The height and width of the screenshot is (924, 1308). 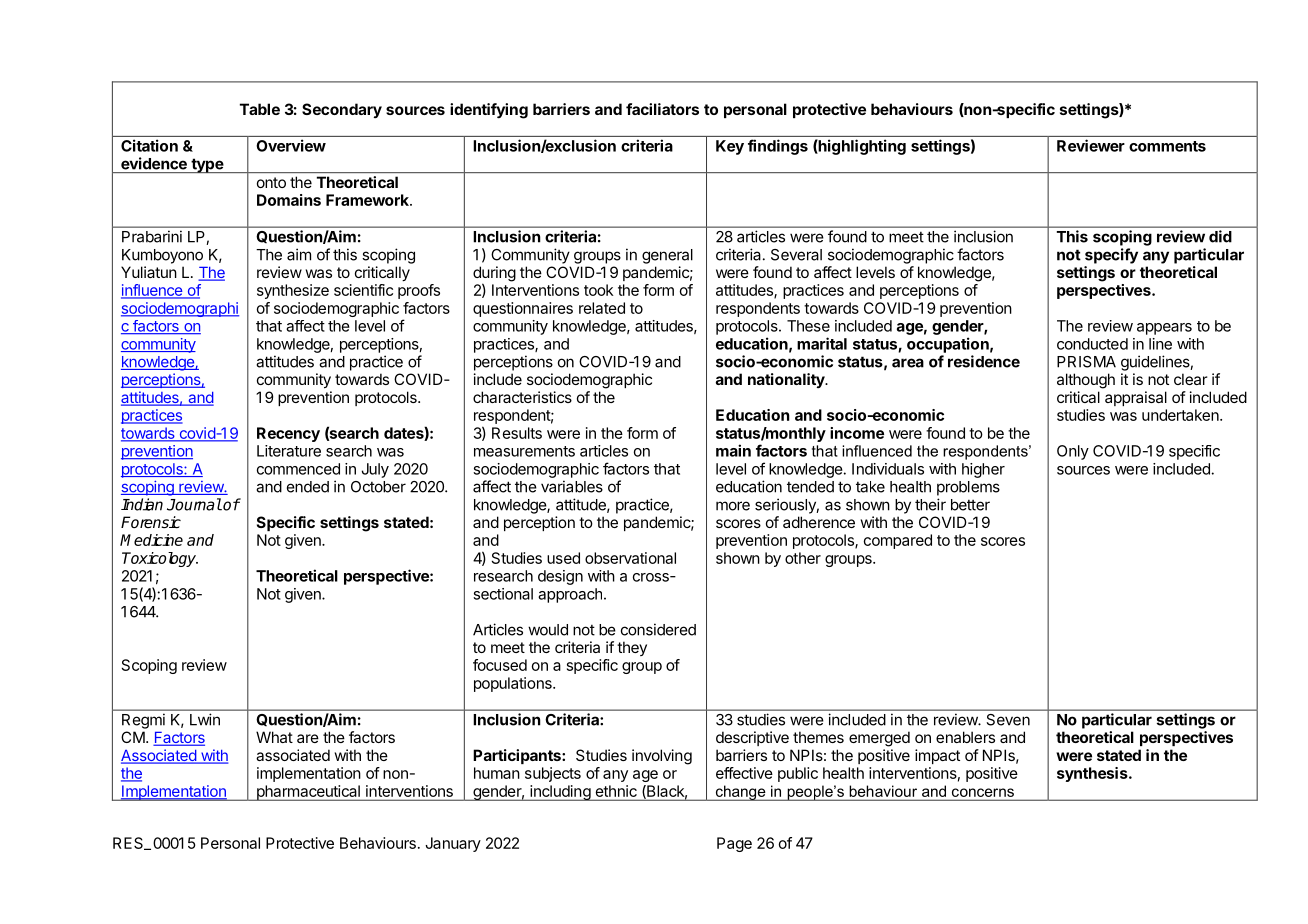 I want to click on What, so click(x=274, y=737).
